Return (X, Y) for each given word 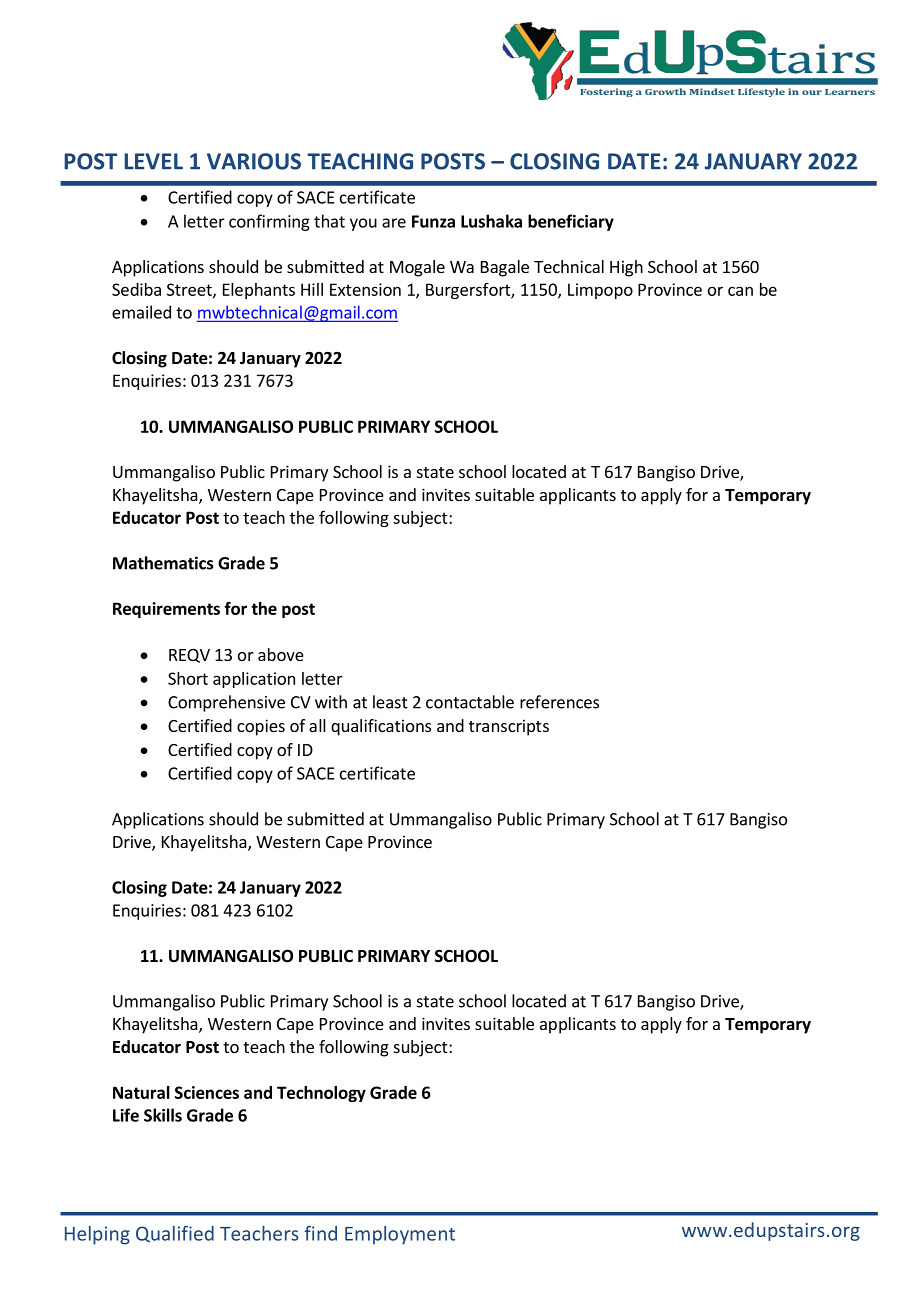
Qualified (175, 1234)
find (321, 1233)
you (363, 224)
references (559, 702)
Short (188, 678)
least (390, 702)
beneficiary (571, 222)
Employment (400, 1235)
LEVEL (153, 161)
